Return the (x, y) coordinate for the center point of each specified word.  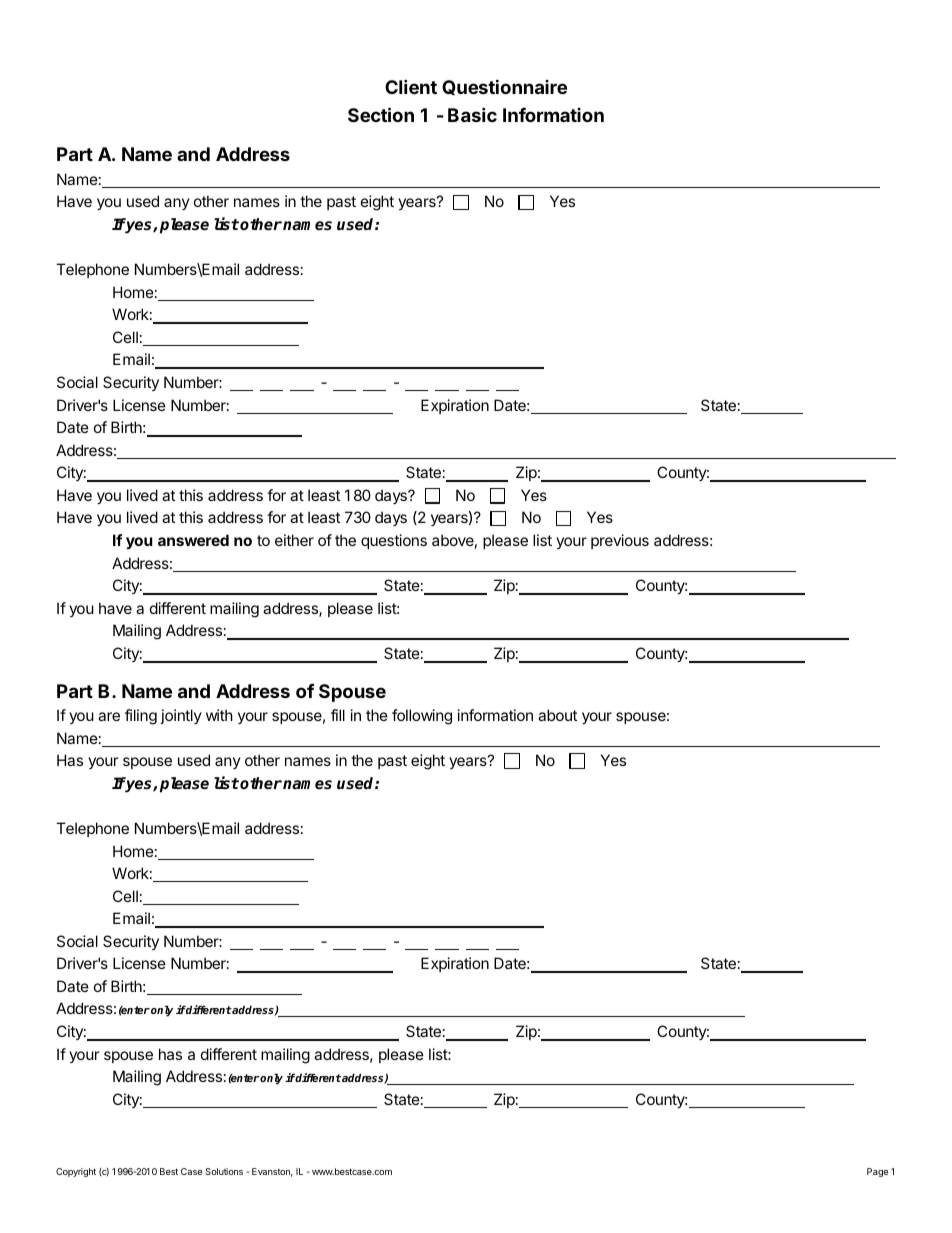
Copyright (76, 1172)
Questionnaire (504, 87)
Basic (472, 114)
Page (877, 1172)
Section (381, 114)
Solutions (224, 1171)
